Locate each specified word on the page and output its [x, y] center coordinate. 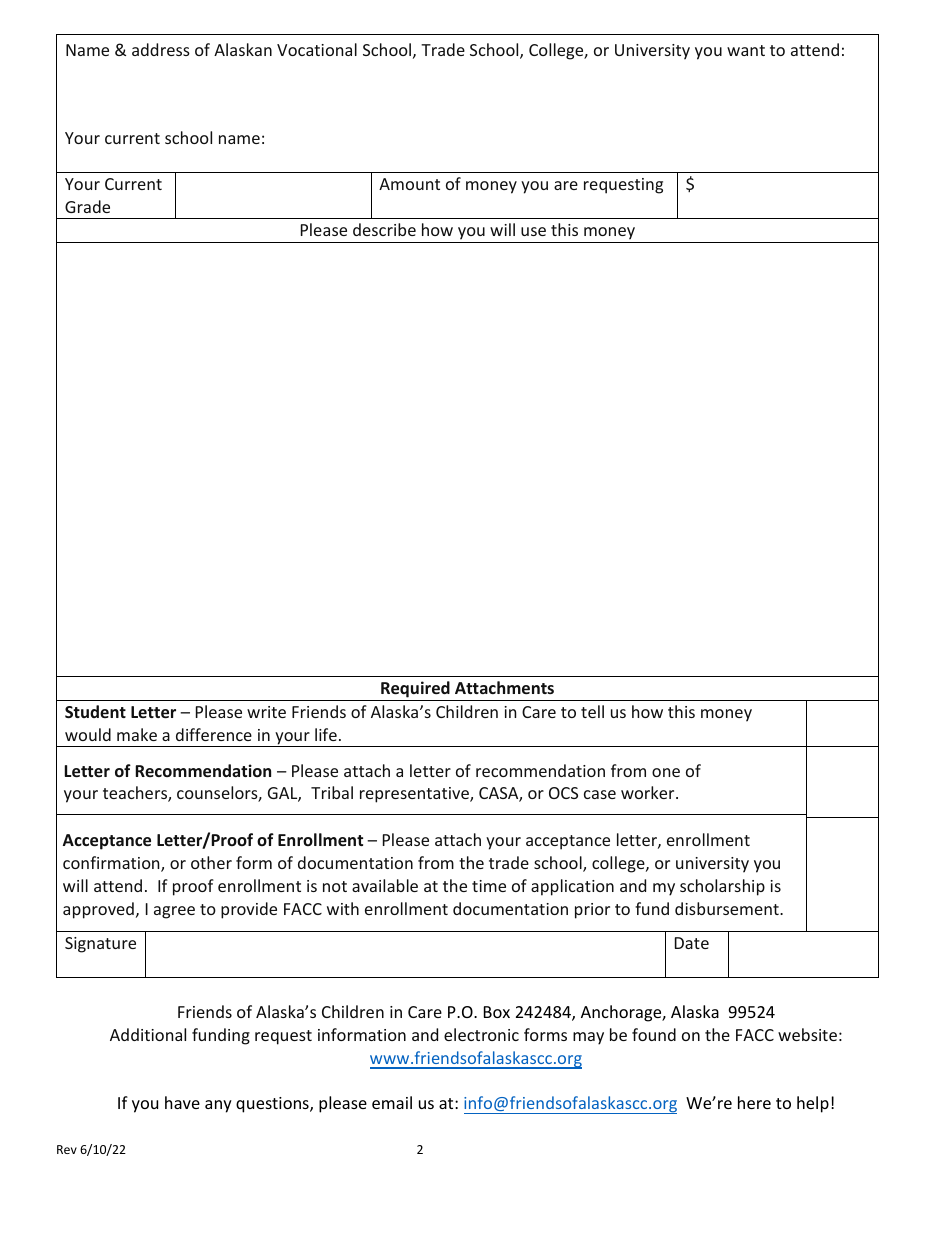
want [746, 50]
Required [415, 689]
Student [95, 711]
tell [592, 711]
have [182, 1102]
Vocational [317, 49]
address [161, 49]
